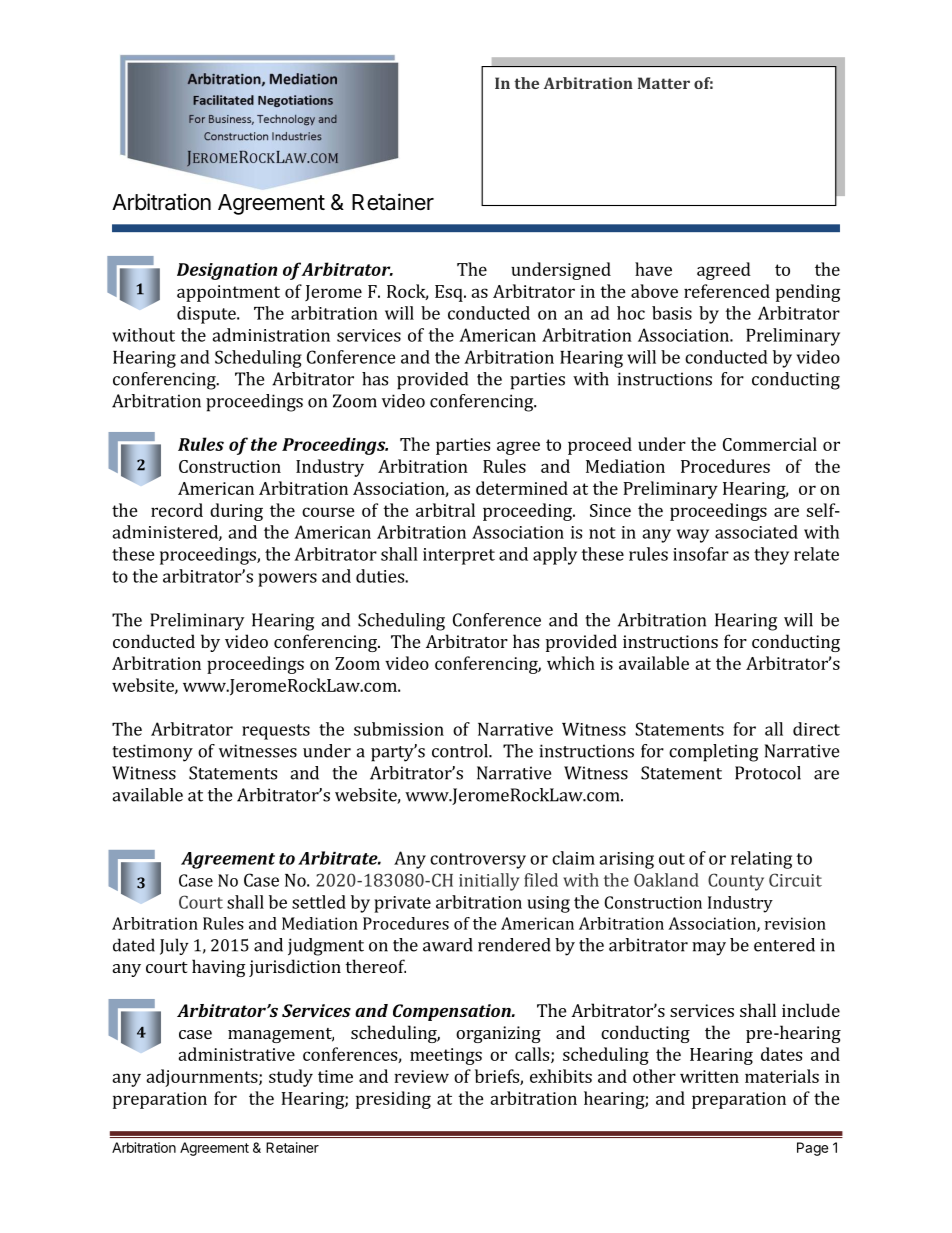 This image has width=952, height=1233. I want to click on referenced, so click(727, 291).
